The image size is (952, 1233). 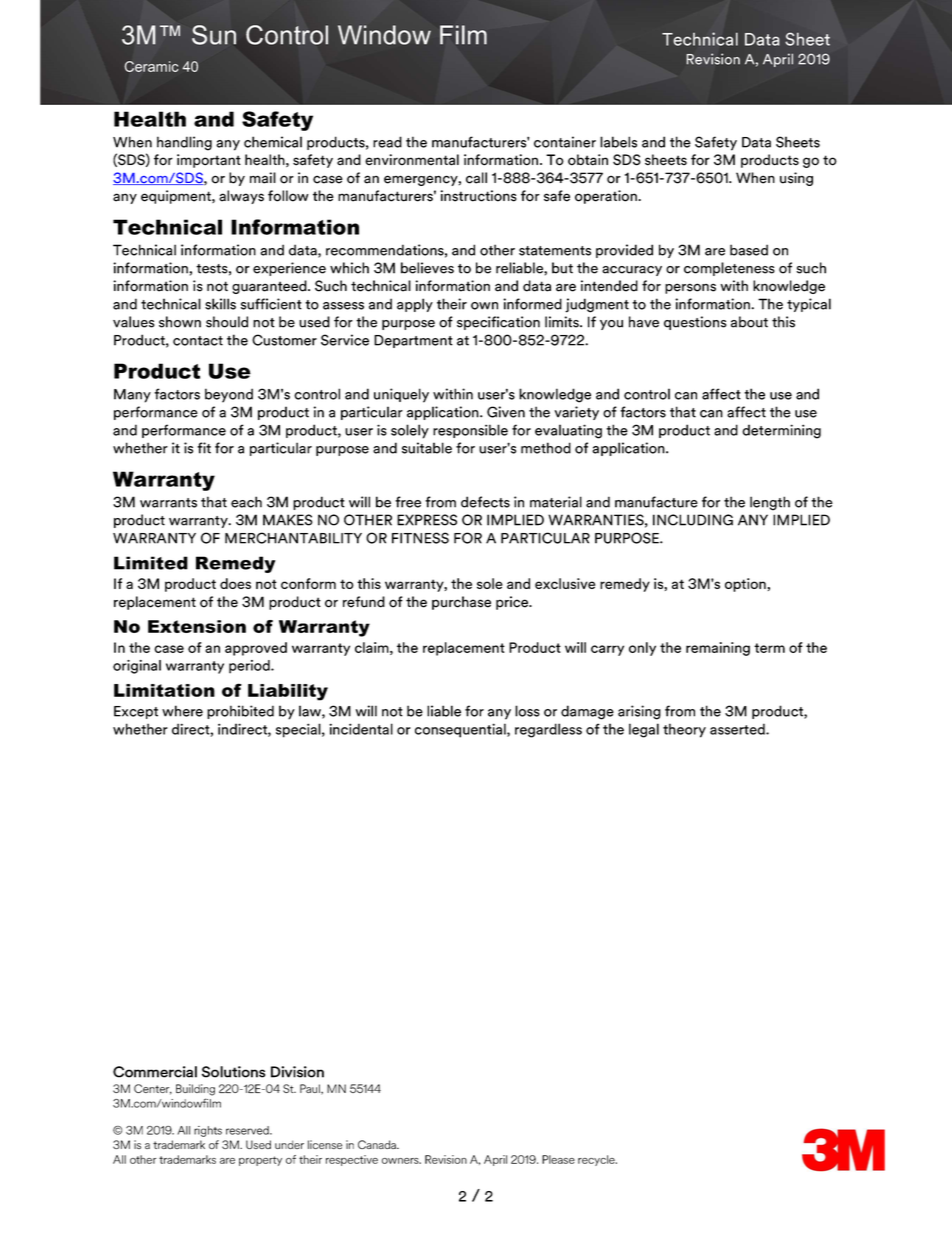 What do you see at coordinates (618, 142) in the screenshot?
I see `labels` at bounding box center [618, 142].
